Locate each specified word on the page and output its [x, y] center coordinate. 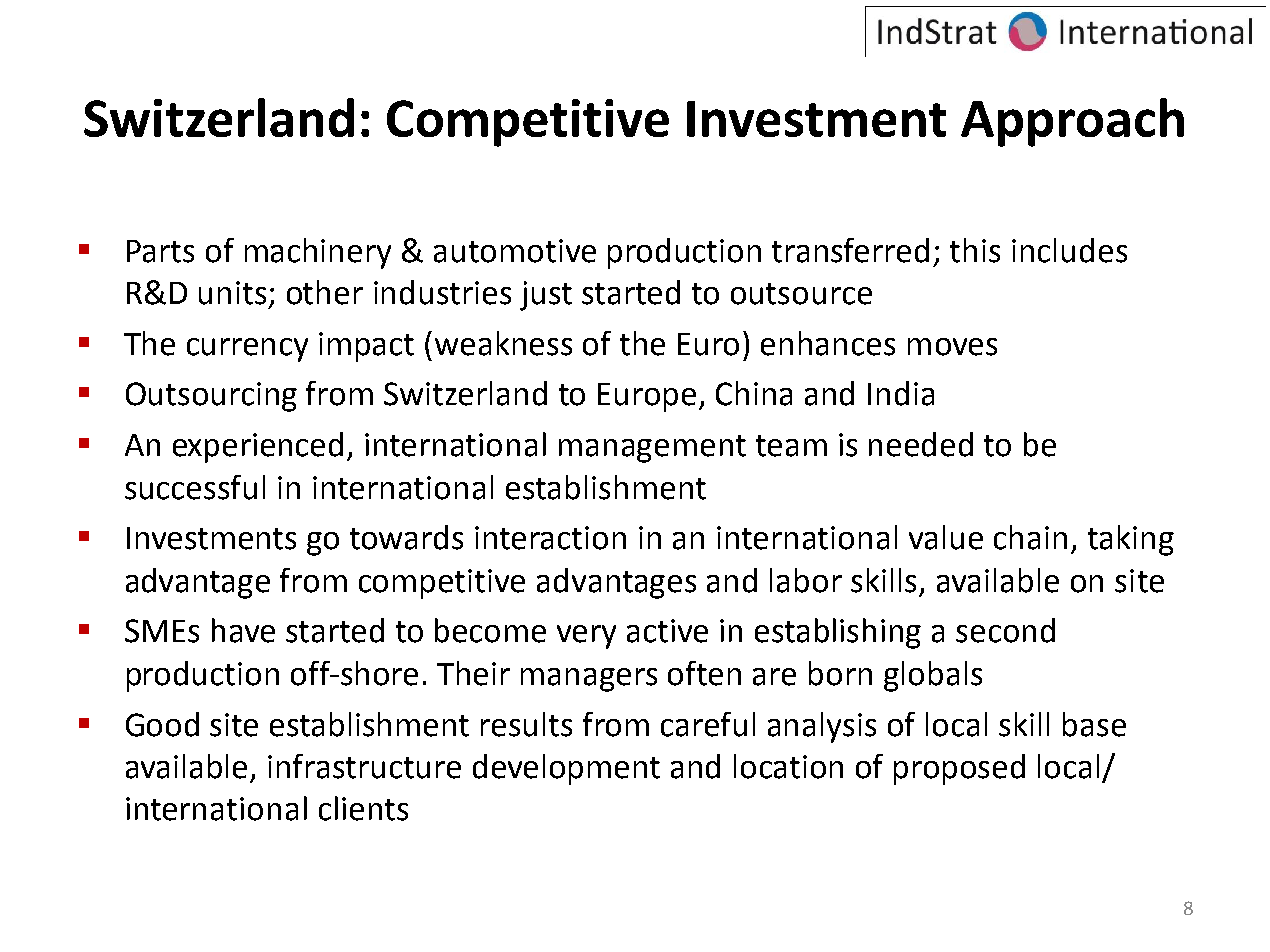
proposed [959, 769]
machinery [318, 253]
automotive [515, 251]
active [667, 631]
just [546, 296]
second [1005, 630]
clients [363, 808]
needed [921, 444]
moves [952, 347]
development [566, 769]
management [652, 449]
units [232, 293]
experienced [258, 447]
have [243, 630]
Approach [1072, 122]
